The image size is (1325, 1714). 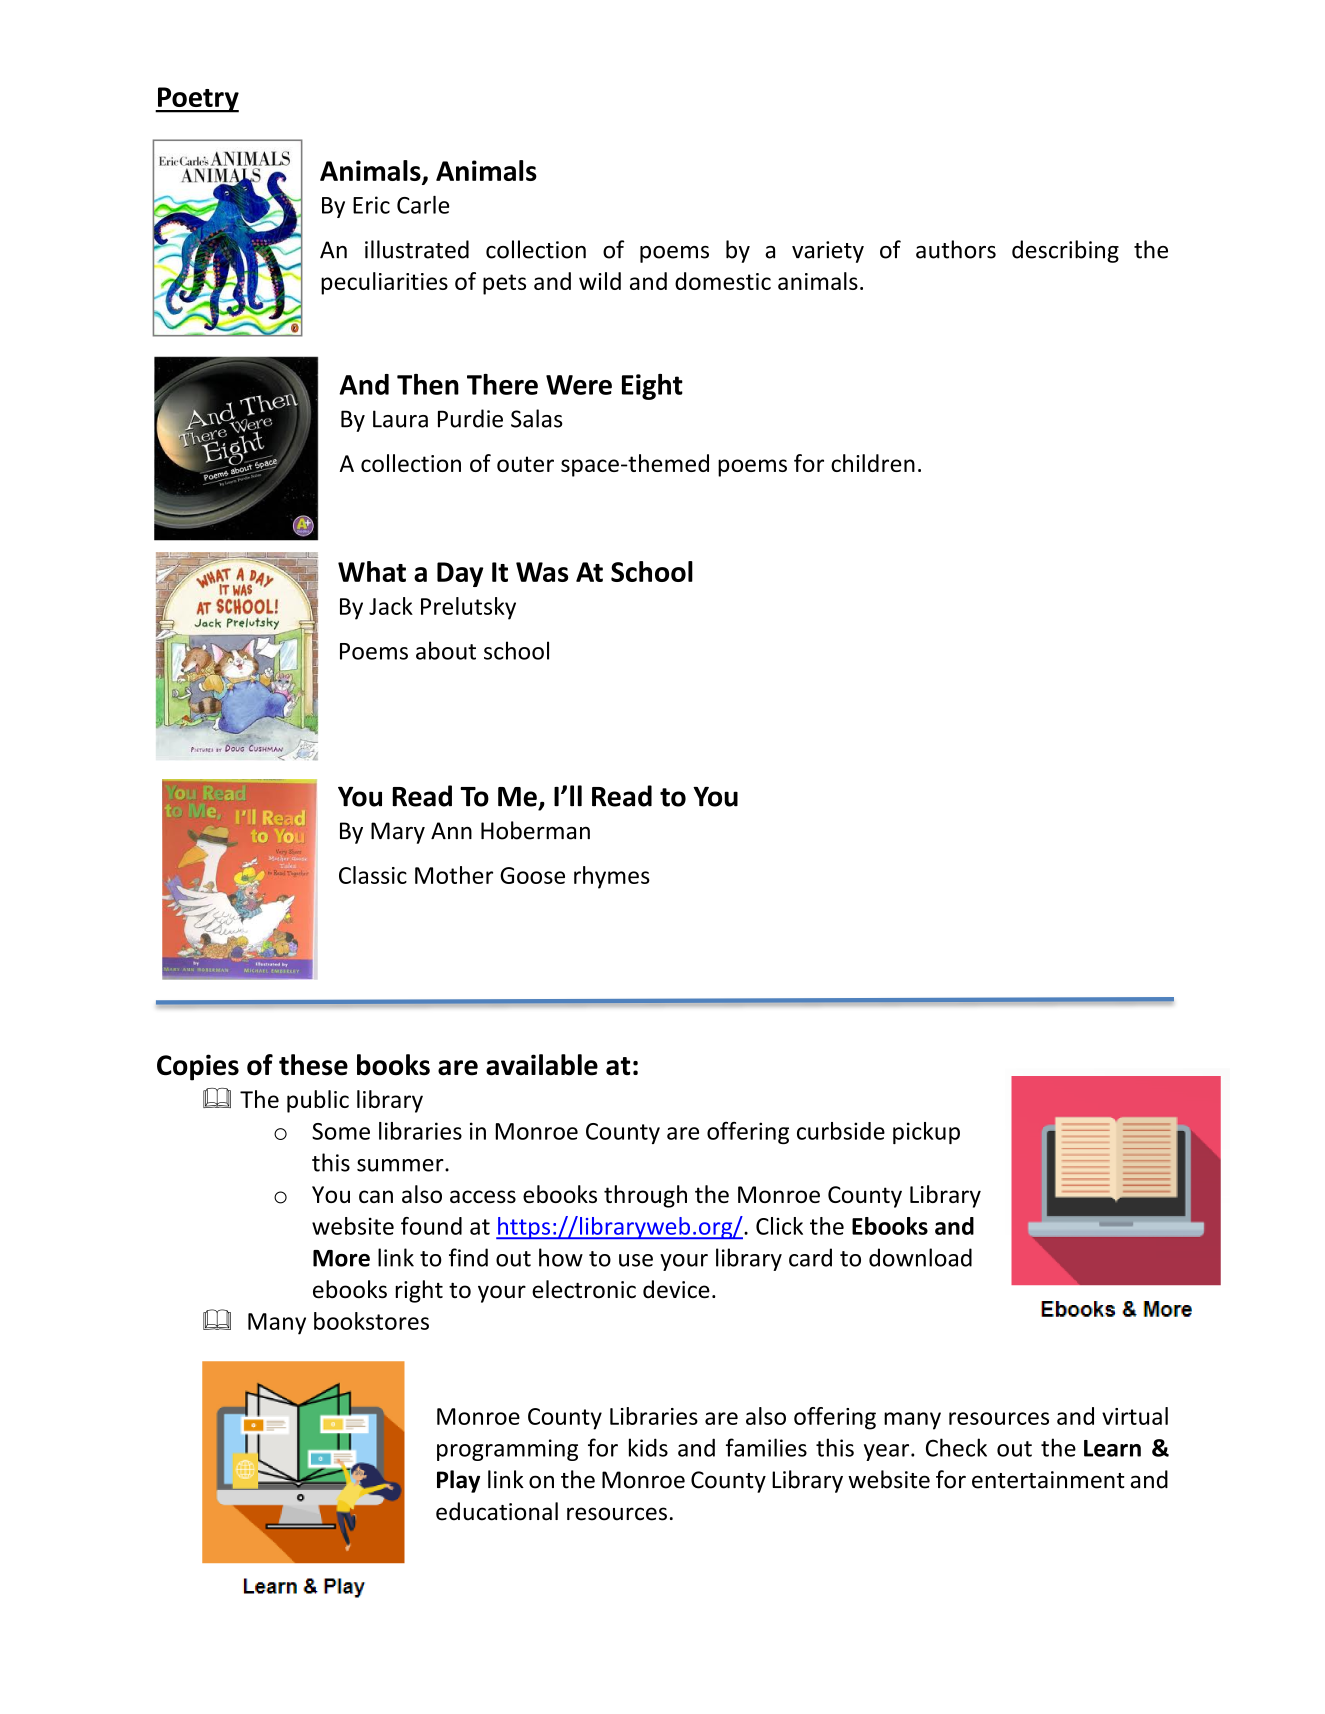 What do you see at coordinates (652, 387) in the screenshot?
I see `Eight` at bounding box center [652, 387].
